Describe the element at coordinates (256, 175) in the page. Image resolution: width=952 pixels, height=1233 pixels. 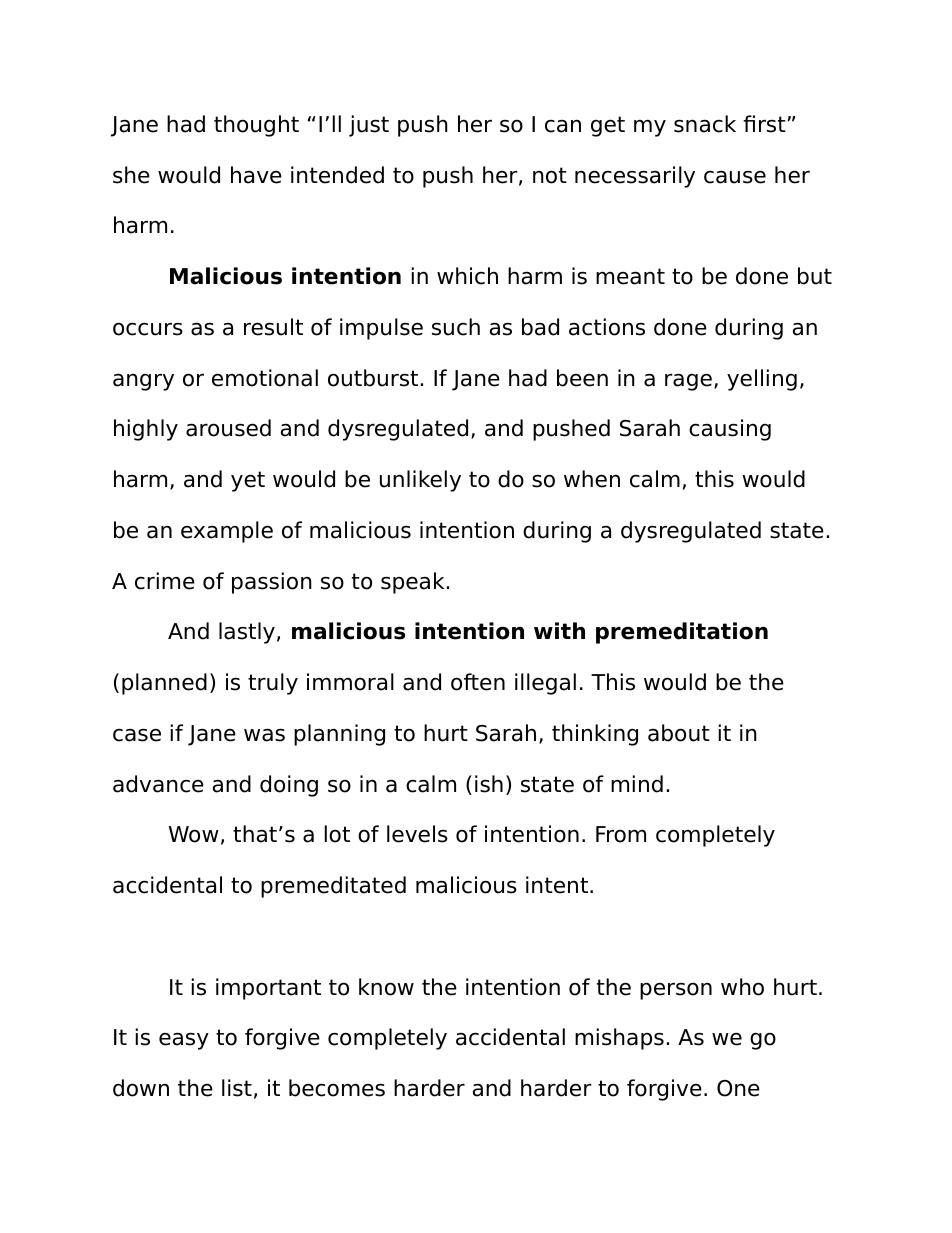
I see `have` at that location.
